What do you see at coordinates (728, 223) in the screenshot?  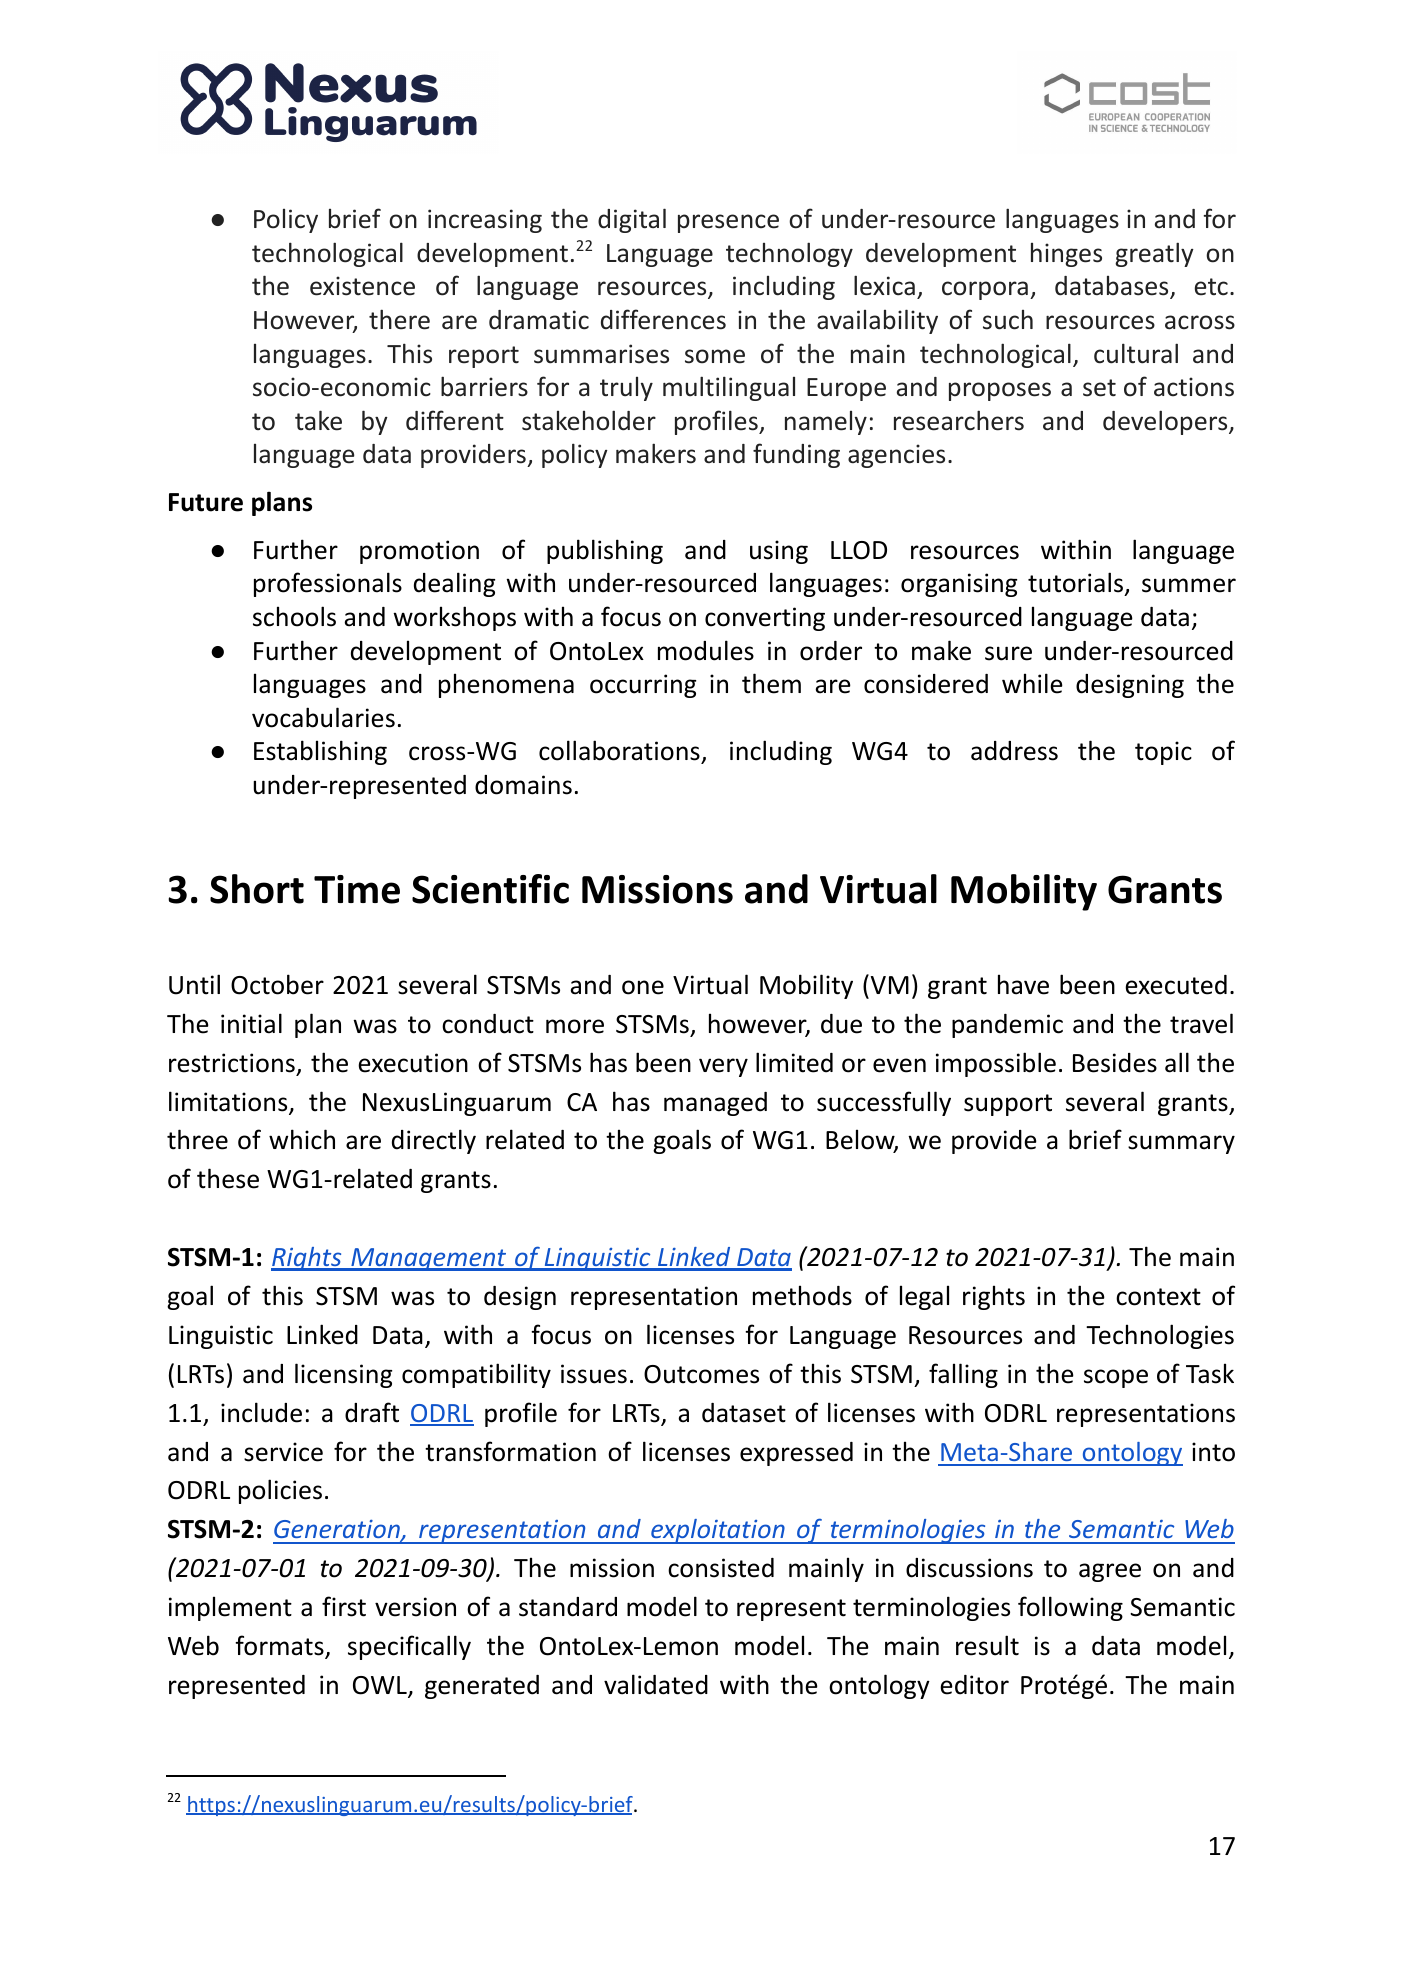 I see `presence` at bounding box center [728, 223].
